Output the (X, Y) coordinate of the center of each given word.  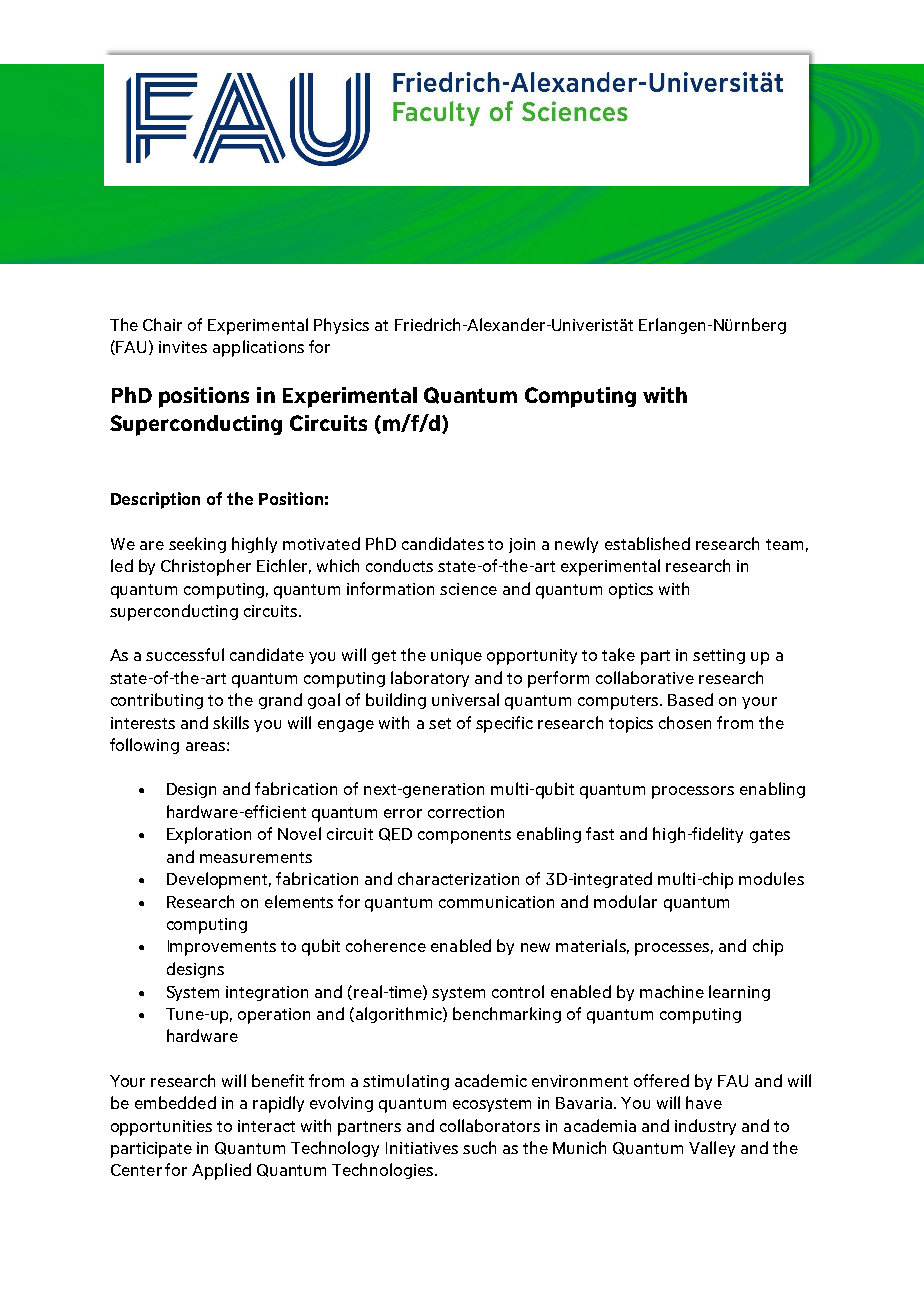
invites (183, 347)
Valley (712, 1149)
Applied (221, 1171)
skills (231, 722)
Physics (341, 326)
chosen (685, 722)
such (479, 1147)
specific (504, 724)
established (647, 543)
